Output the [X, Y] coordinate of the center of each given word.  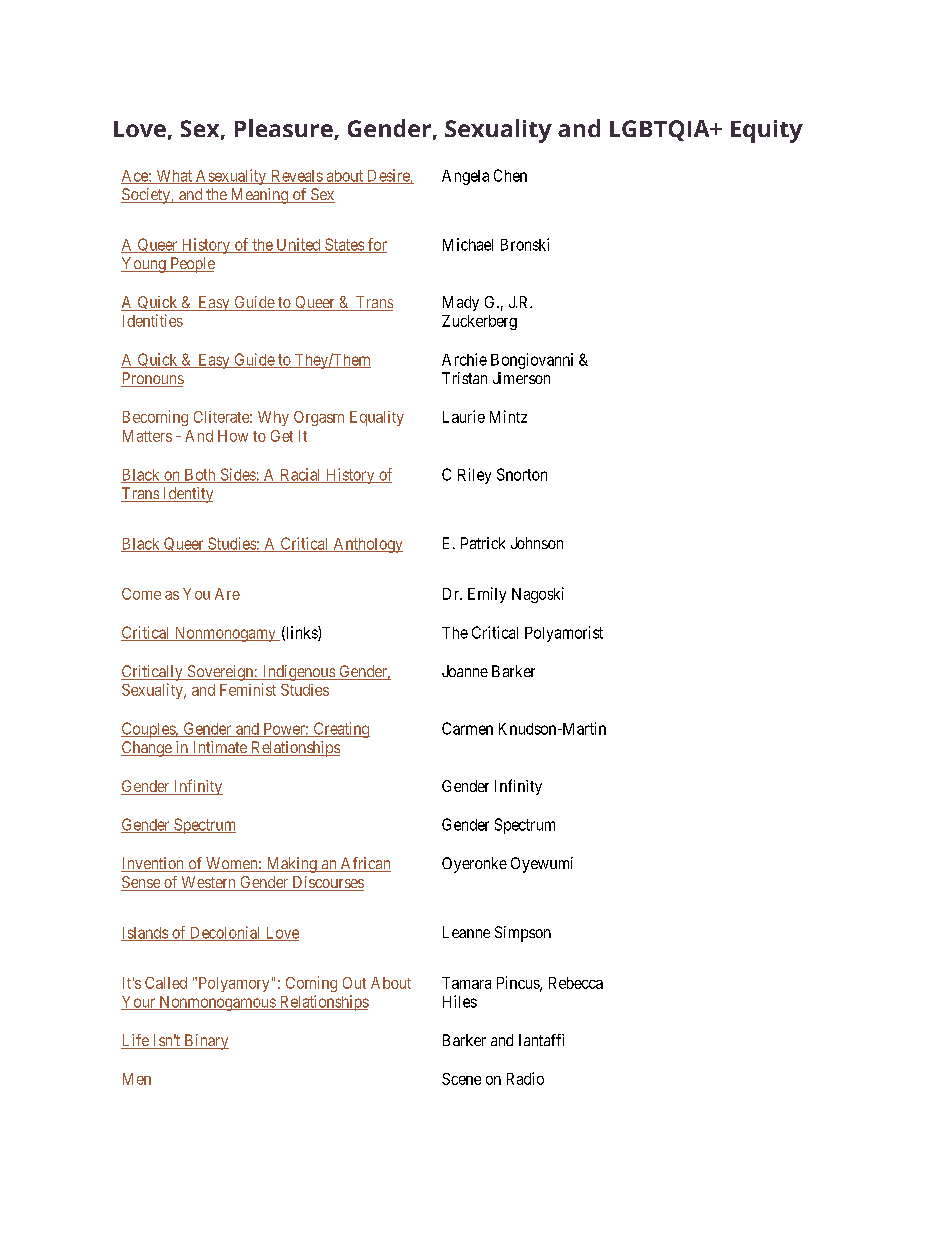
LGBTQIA [661, 130]
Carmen [467, 728]
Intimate [219, 748]
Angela [465, 177]
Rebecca [576, 983]
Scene [461, 1079]
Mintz [508, 416]
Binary [205, 1042]
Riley [474, 476]
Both [200, 476]
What [174, 177]
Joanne [465, 671]
